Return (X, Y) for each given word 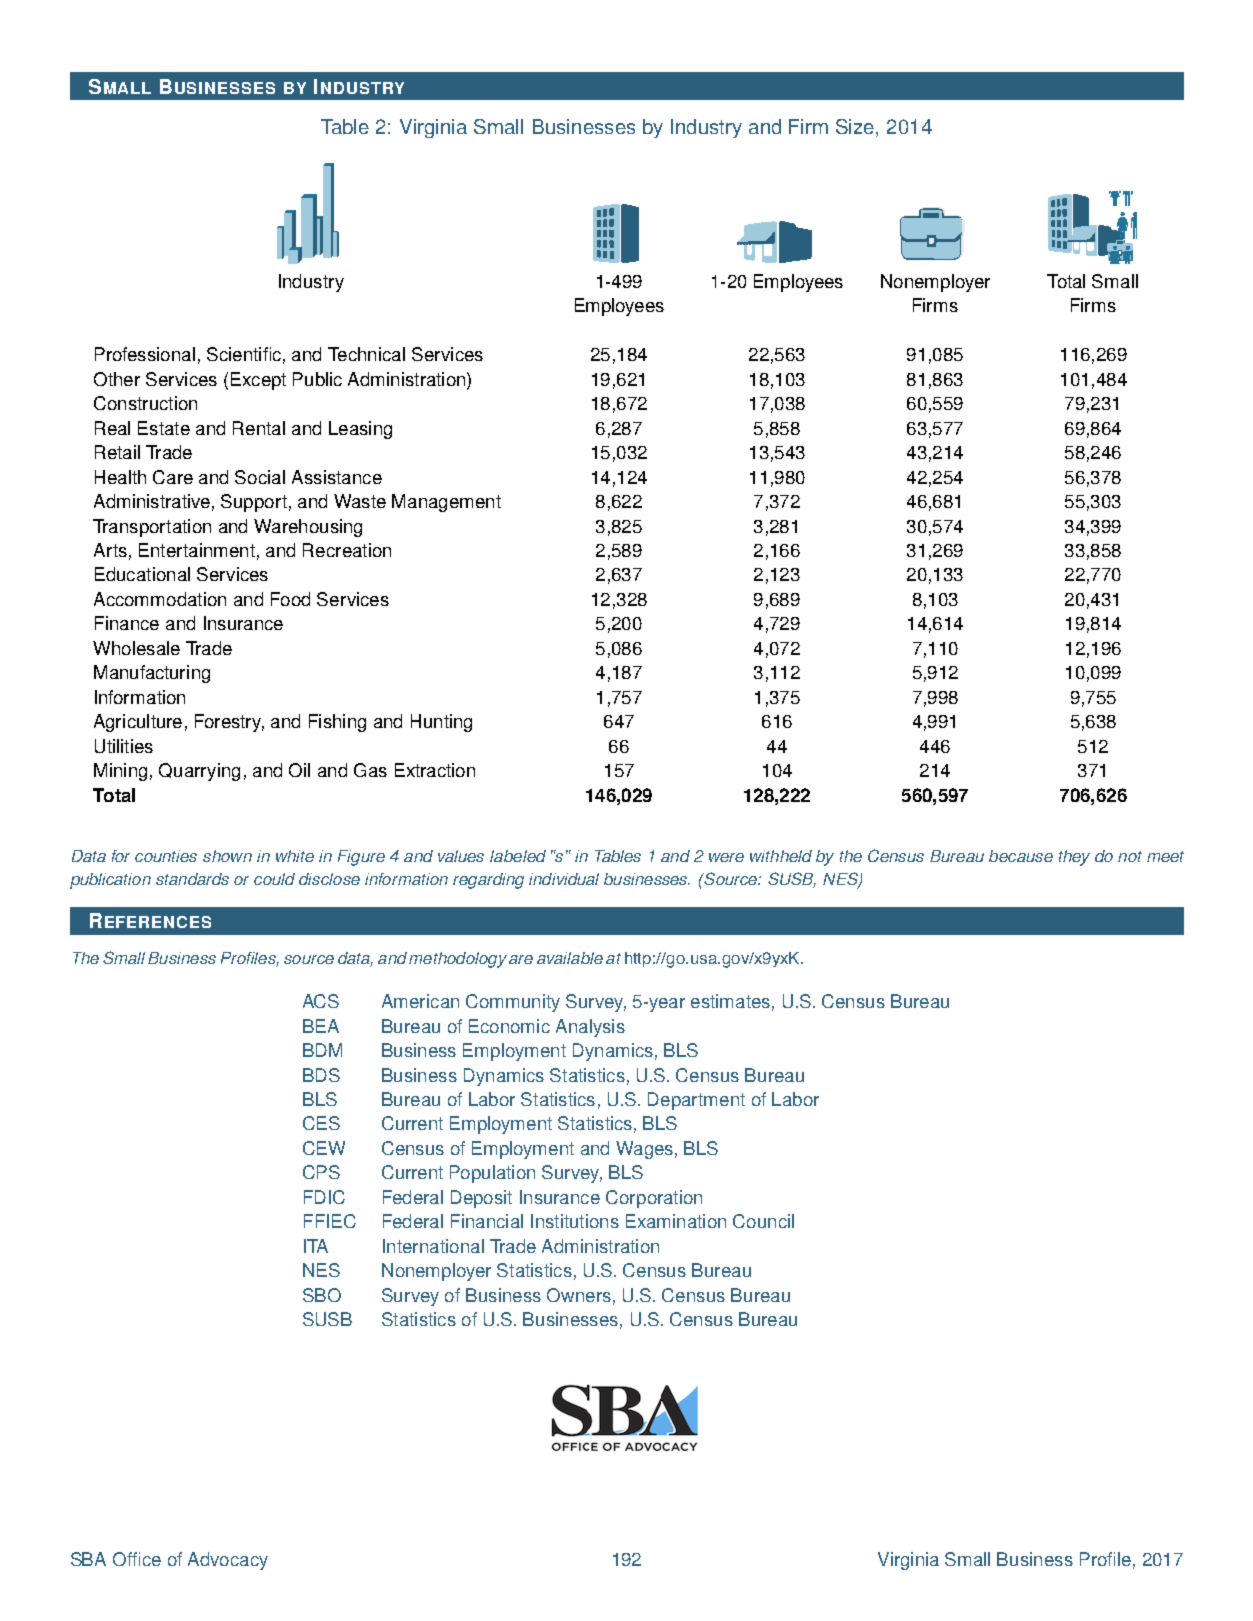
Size (856, 128)
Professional (145, 354)
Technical (366, 354)
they (1074, 858)
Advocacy (228, 1561)
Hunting (441, 723)
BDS (321, 1075)
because (1021, 856)
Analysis (590, 1028)
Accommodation (160, 599)
